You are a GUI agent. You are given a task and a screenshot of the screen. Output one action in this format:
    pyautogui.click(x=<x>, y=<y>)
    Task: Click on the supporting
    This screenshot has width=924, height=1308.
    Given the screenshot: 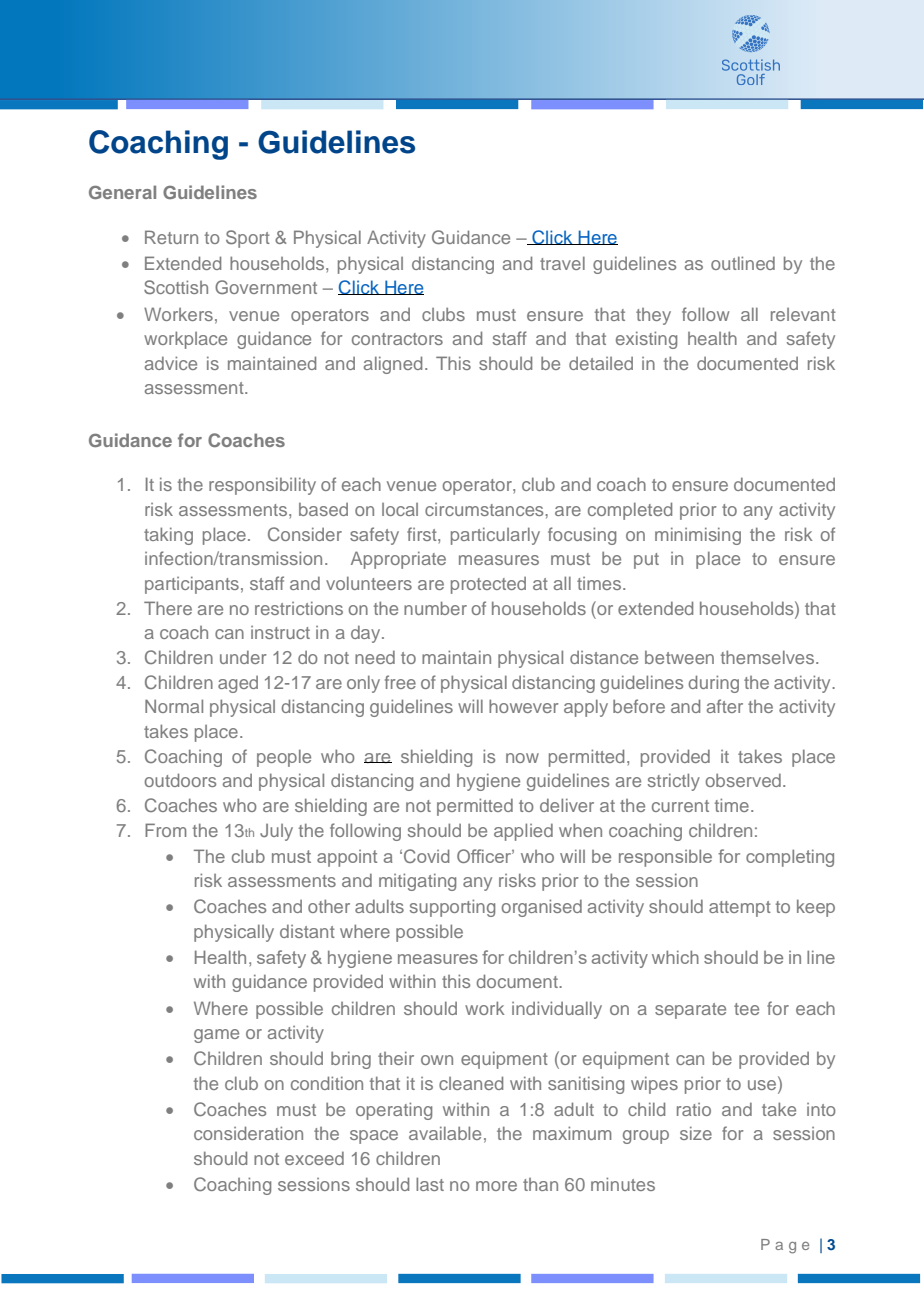 What is the action you would take?
    pyautogui.click(x=452, y=908)
